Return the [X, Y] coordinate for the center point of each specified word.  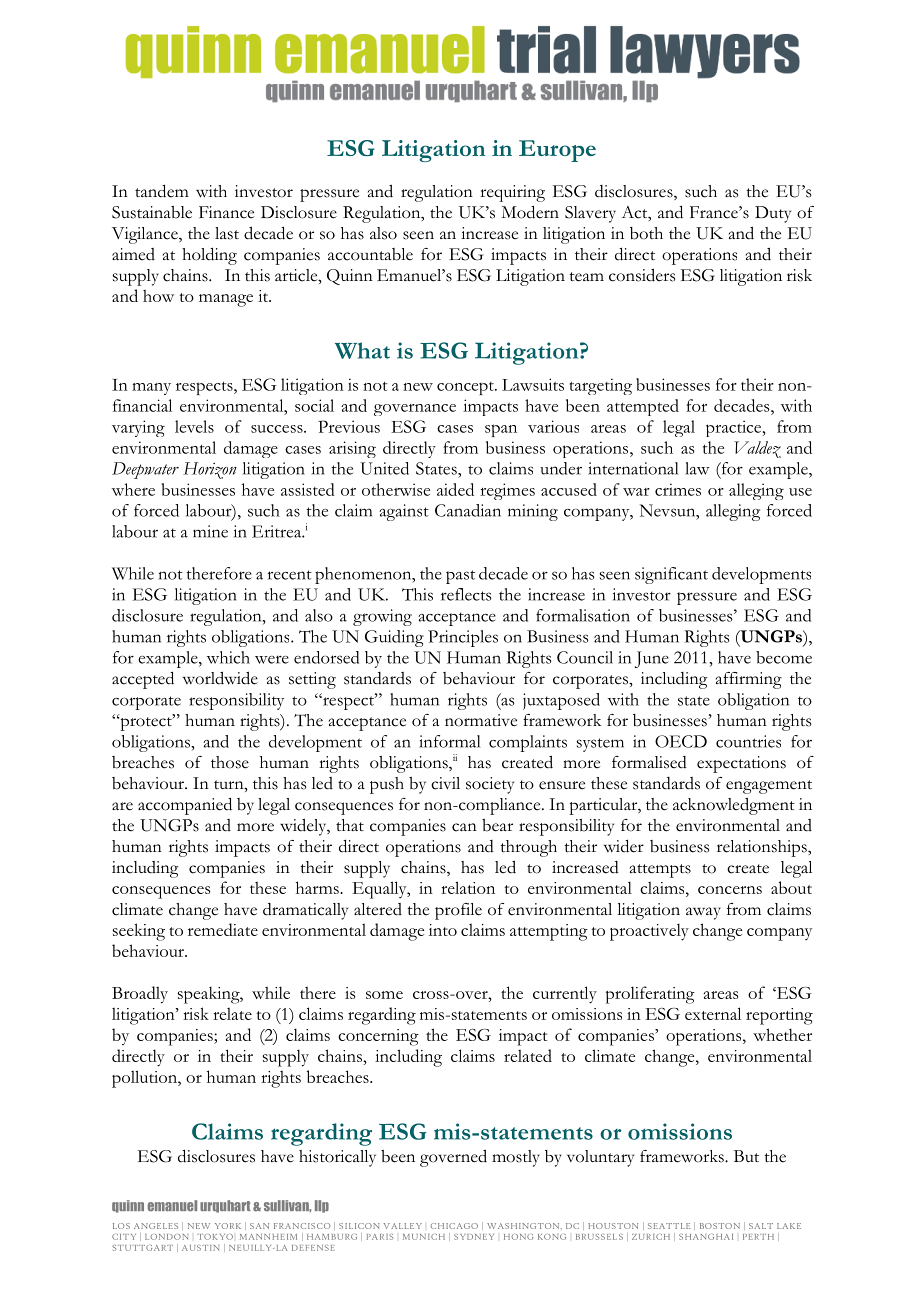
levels [194, 426]
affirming [749, 680]
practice [735, 428]
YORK [228, 1226]
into [443, 930]
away [703, 913]
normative [481, 720]
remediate [223, 929]
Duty [773, 214]
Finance [226, 212]
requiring [512, 193]
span [501, 430]
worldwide [220, 678]
